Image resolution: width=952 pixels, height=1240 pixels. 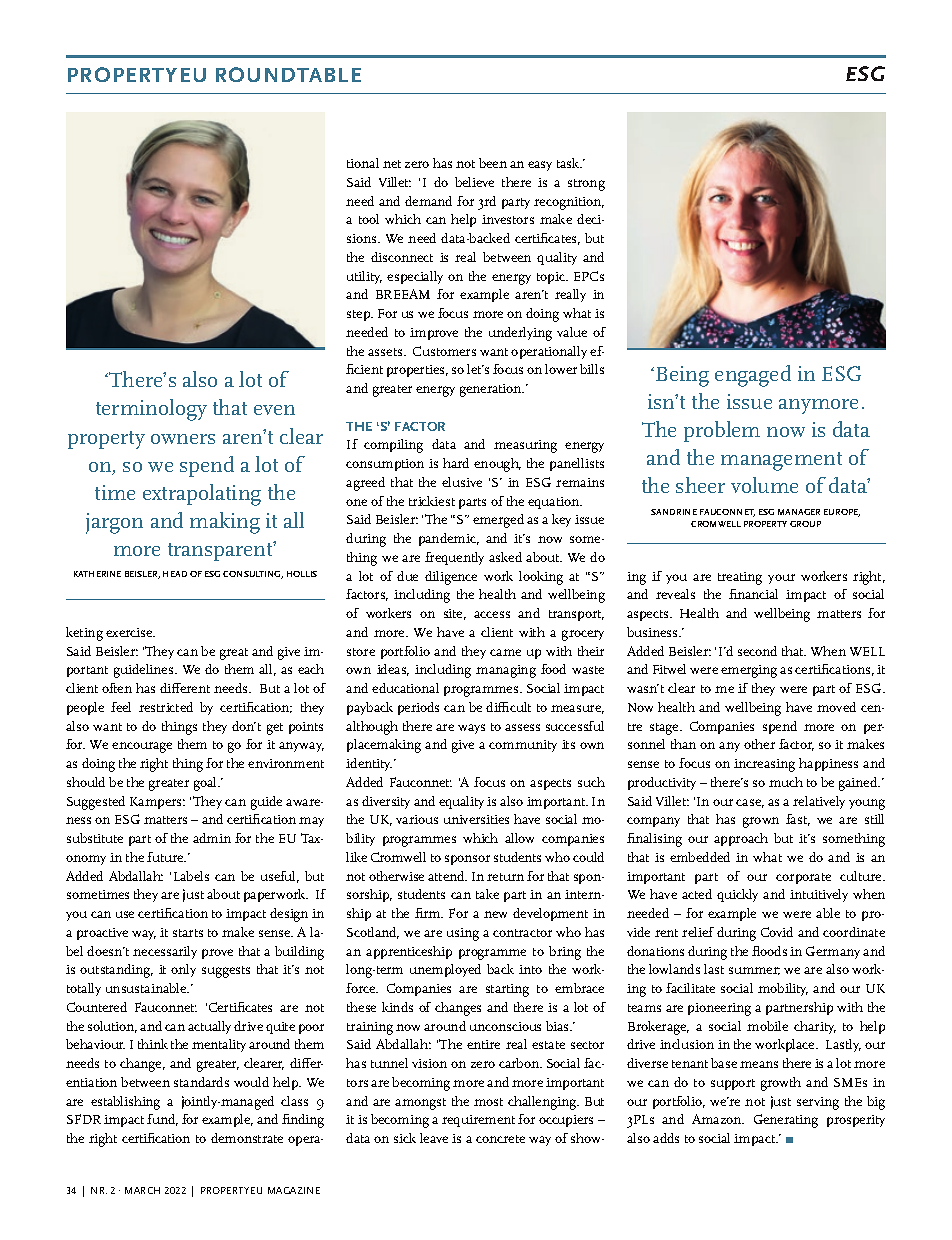 What do you see at coordinates (586, 185) in the image?
I see `strong` at bounding box center [586, 185].
